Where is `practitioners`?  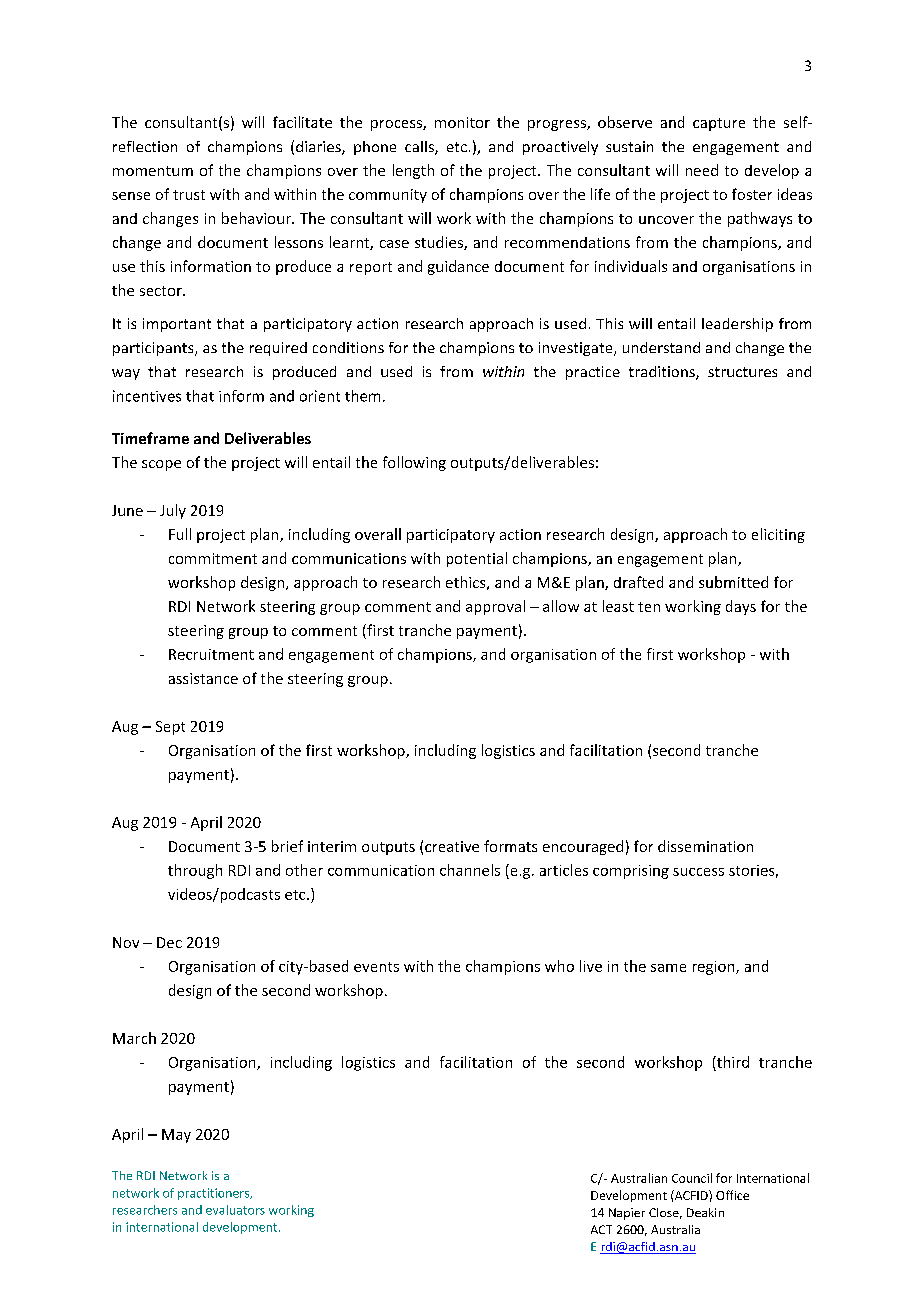
practitioners is located at coordinates (215, 1194).
